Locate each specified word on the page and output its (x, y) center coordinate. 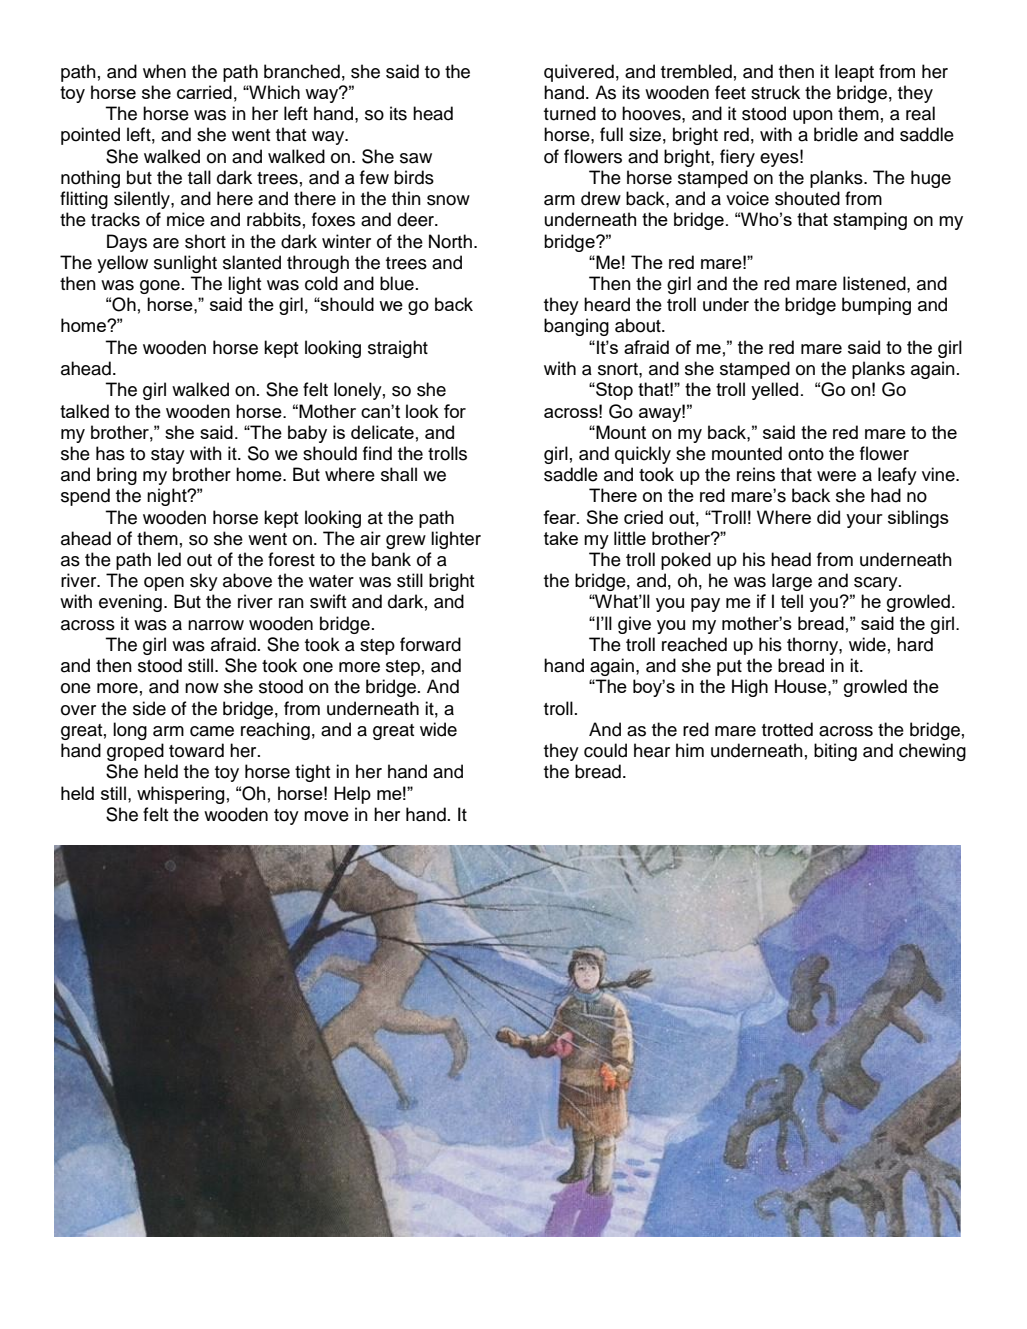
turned (570, 113)
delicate (382, 432)
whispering (180, 795)
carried (204, 92)
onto (806, 454)
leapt (854, 73)
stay (168, 456)
